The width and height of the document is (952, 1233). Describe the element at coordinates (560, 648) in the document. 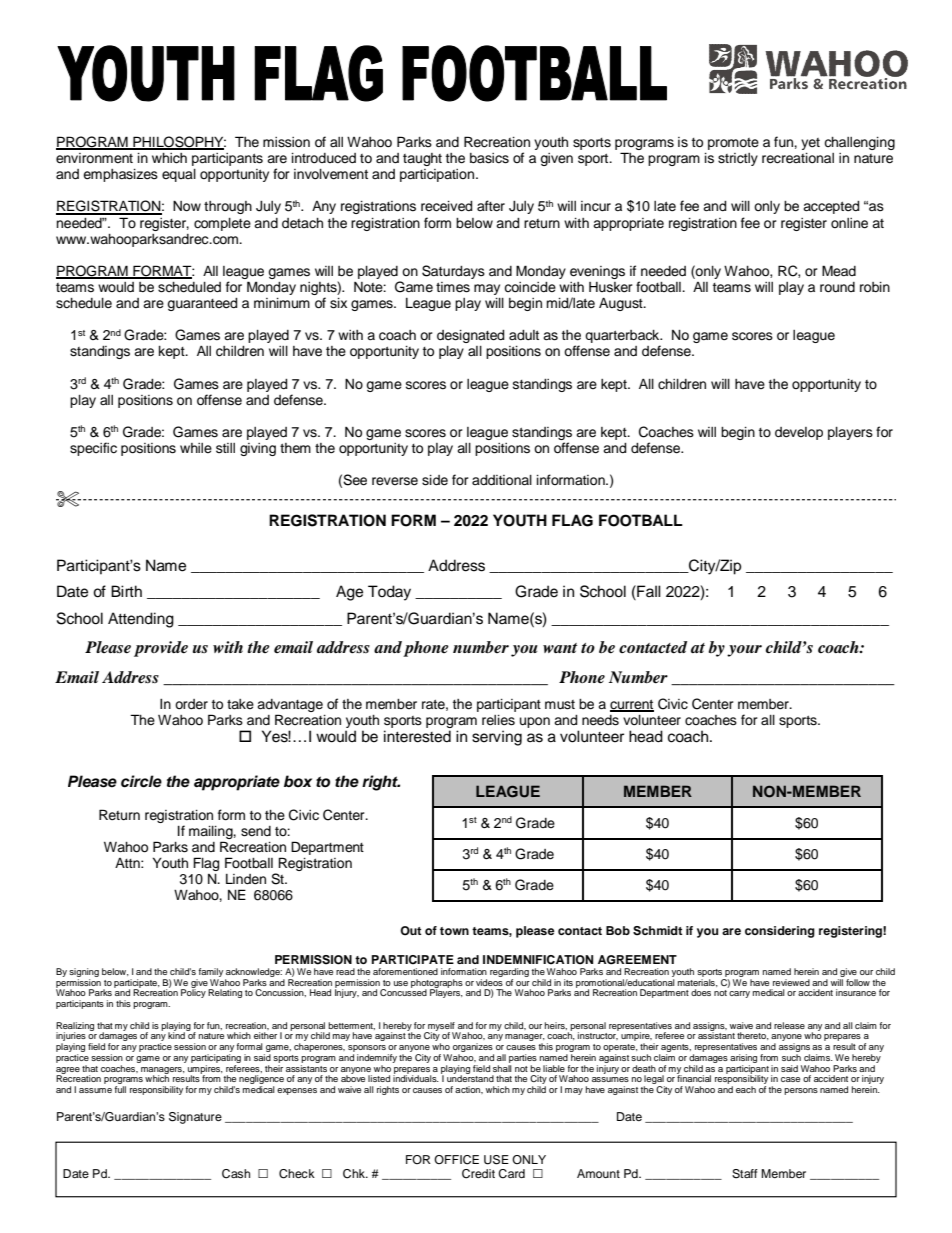

I see `want` at that location.
